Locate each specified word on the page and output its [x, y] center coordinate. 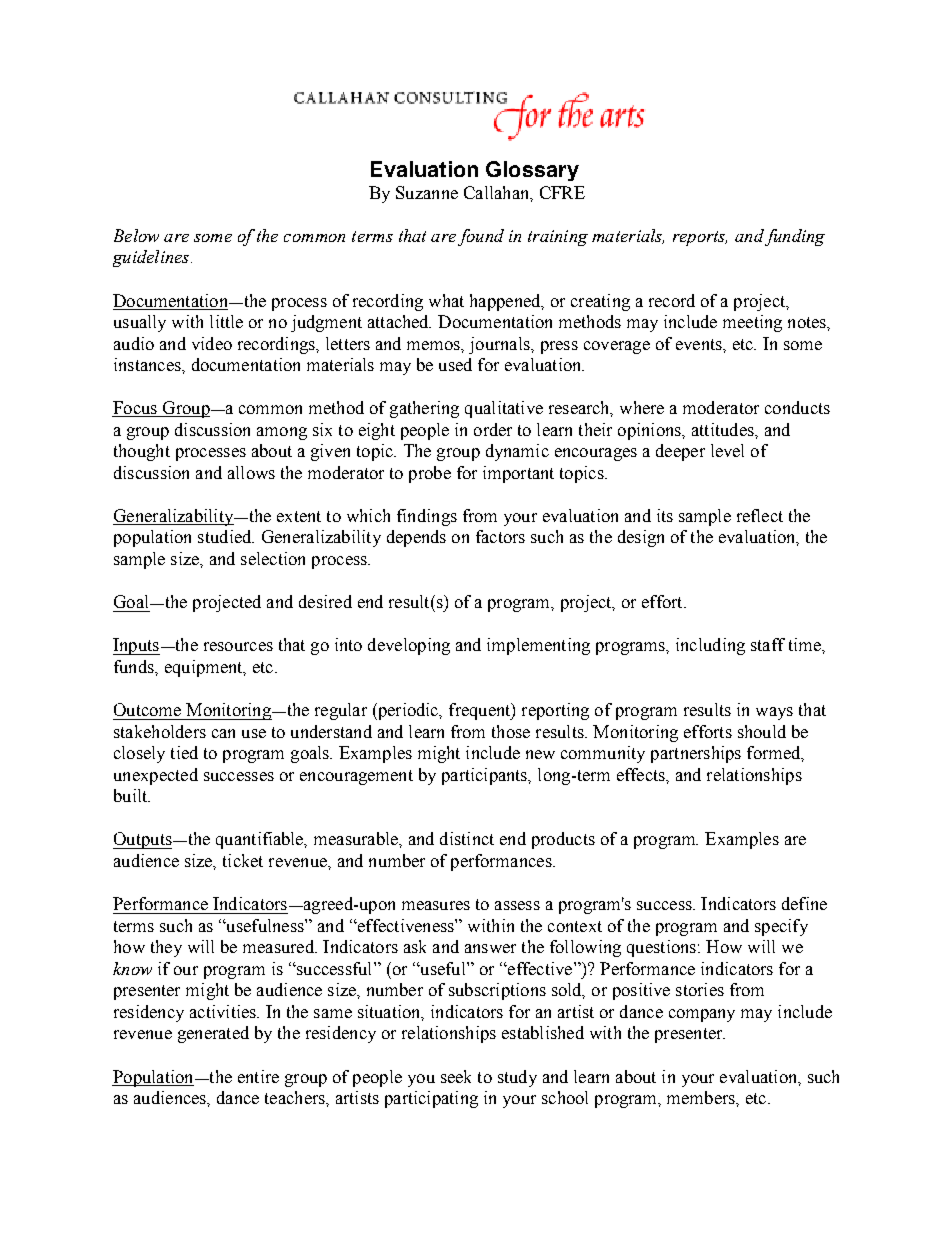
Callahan [498, 193]
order [493, 429]
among [282, 433]
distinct [467, 838]
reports [700, 238]
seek [456, 1076]
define [804, 903]
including [710, 646]
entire [258, 1076]
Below [136, 235]
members [702, 1097]
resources [238, 646]
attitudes [724, 429]
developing [409, 646]
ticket [243, 860]
